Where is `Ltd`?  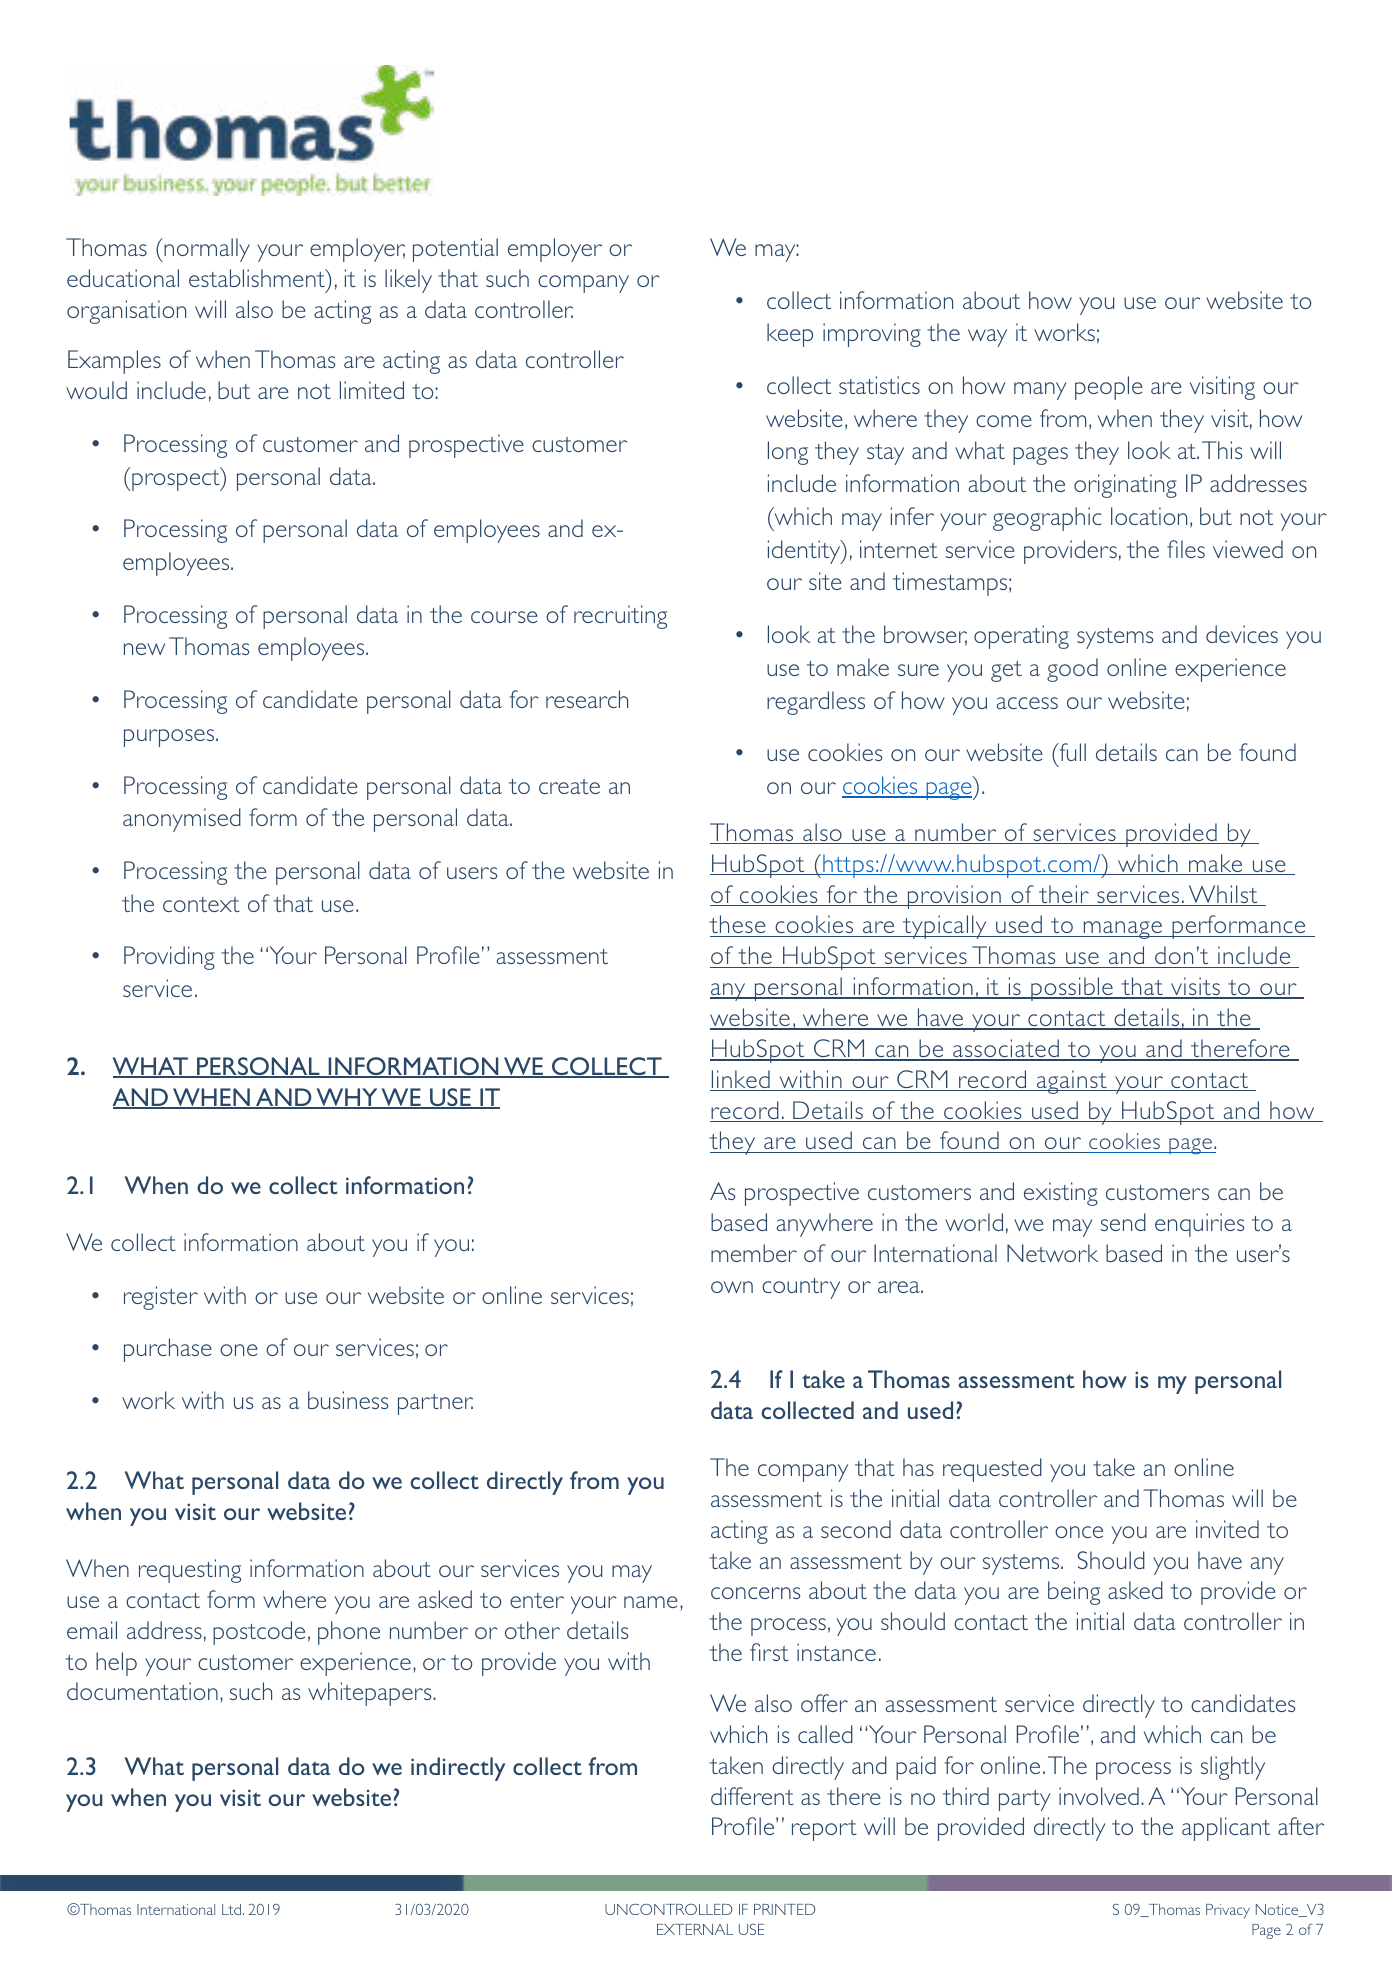
Ltd is located at coordinates (231, 1909).
